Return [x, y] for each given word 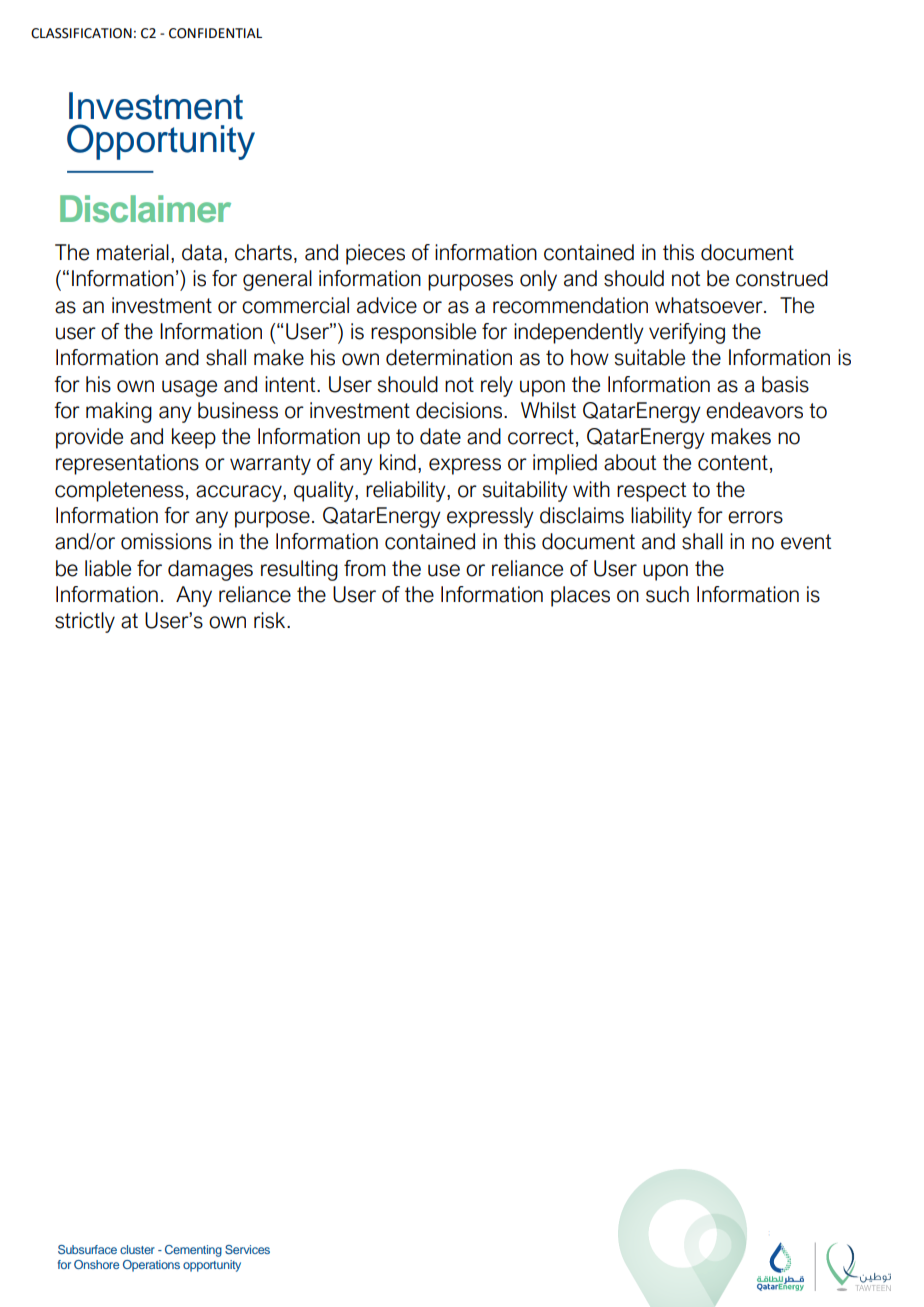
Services [247, 1249]
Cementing [193, 1251]
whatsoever [710, 305]
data [202, 252]
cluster [137, 1249]
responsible [423, 333]
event [806, 542]
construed [782, 278]
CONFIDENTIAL [215, 33]
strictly [85, 622]
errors [755, 517]
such [667, 594]
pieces [375, 254]
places [580, 596]
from [365, 568]
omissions [166, 541]
